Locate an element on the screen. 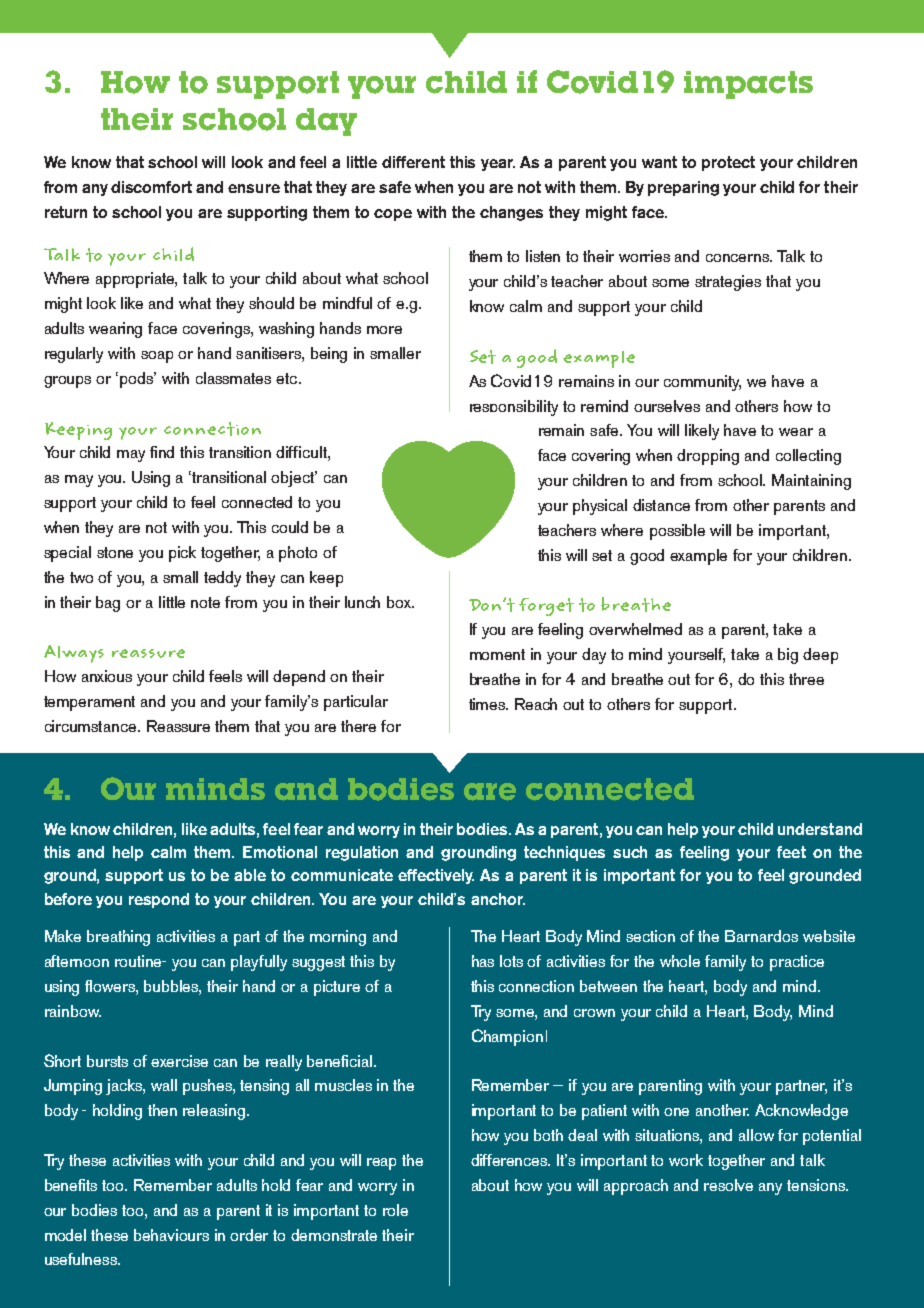 Image resolution: width=924 pixels, height=1308 pixels. dropping is located at coordinates (708, 457).
